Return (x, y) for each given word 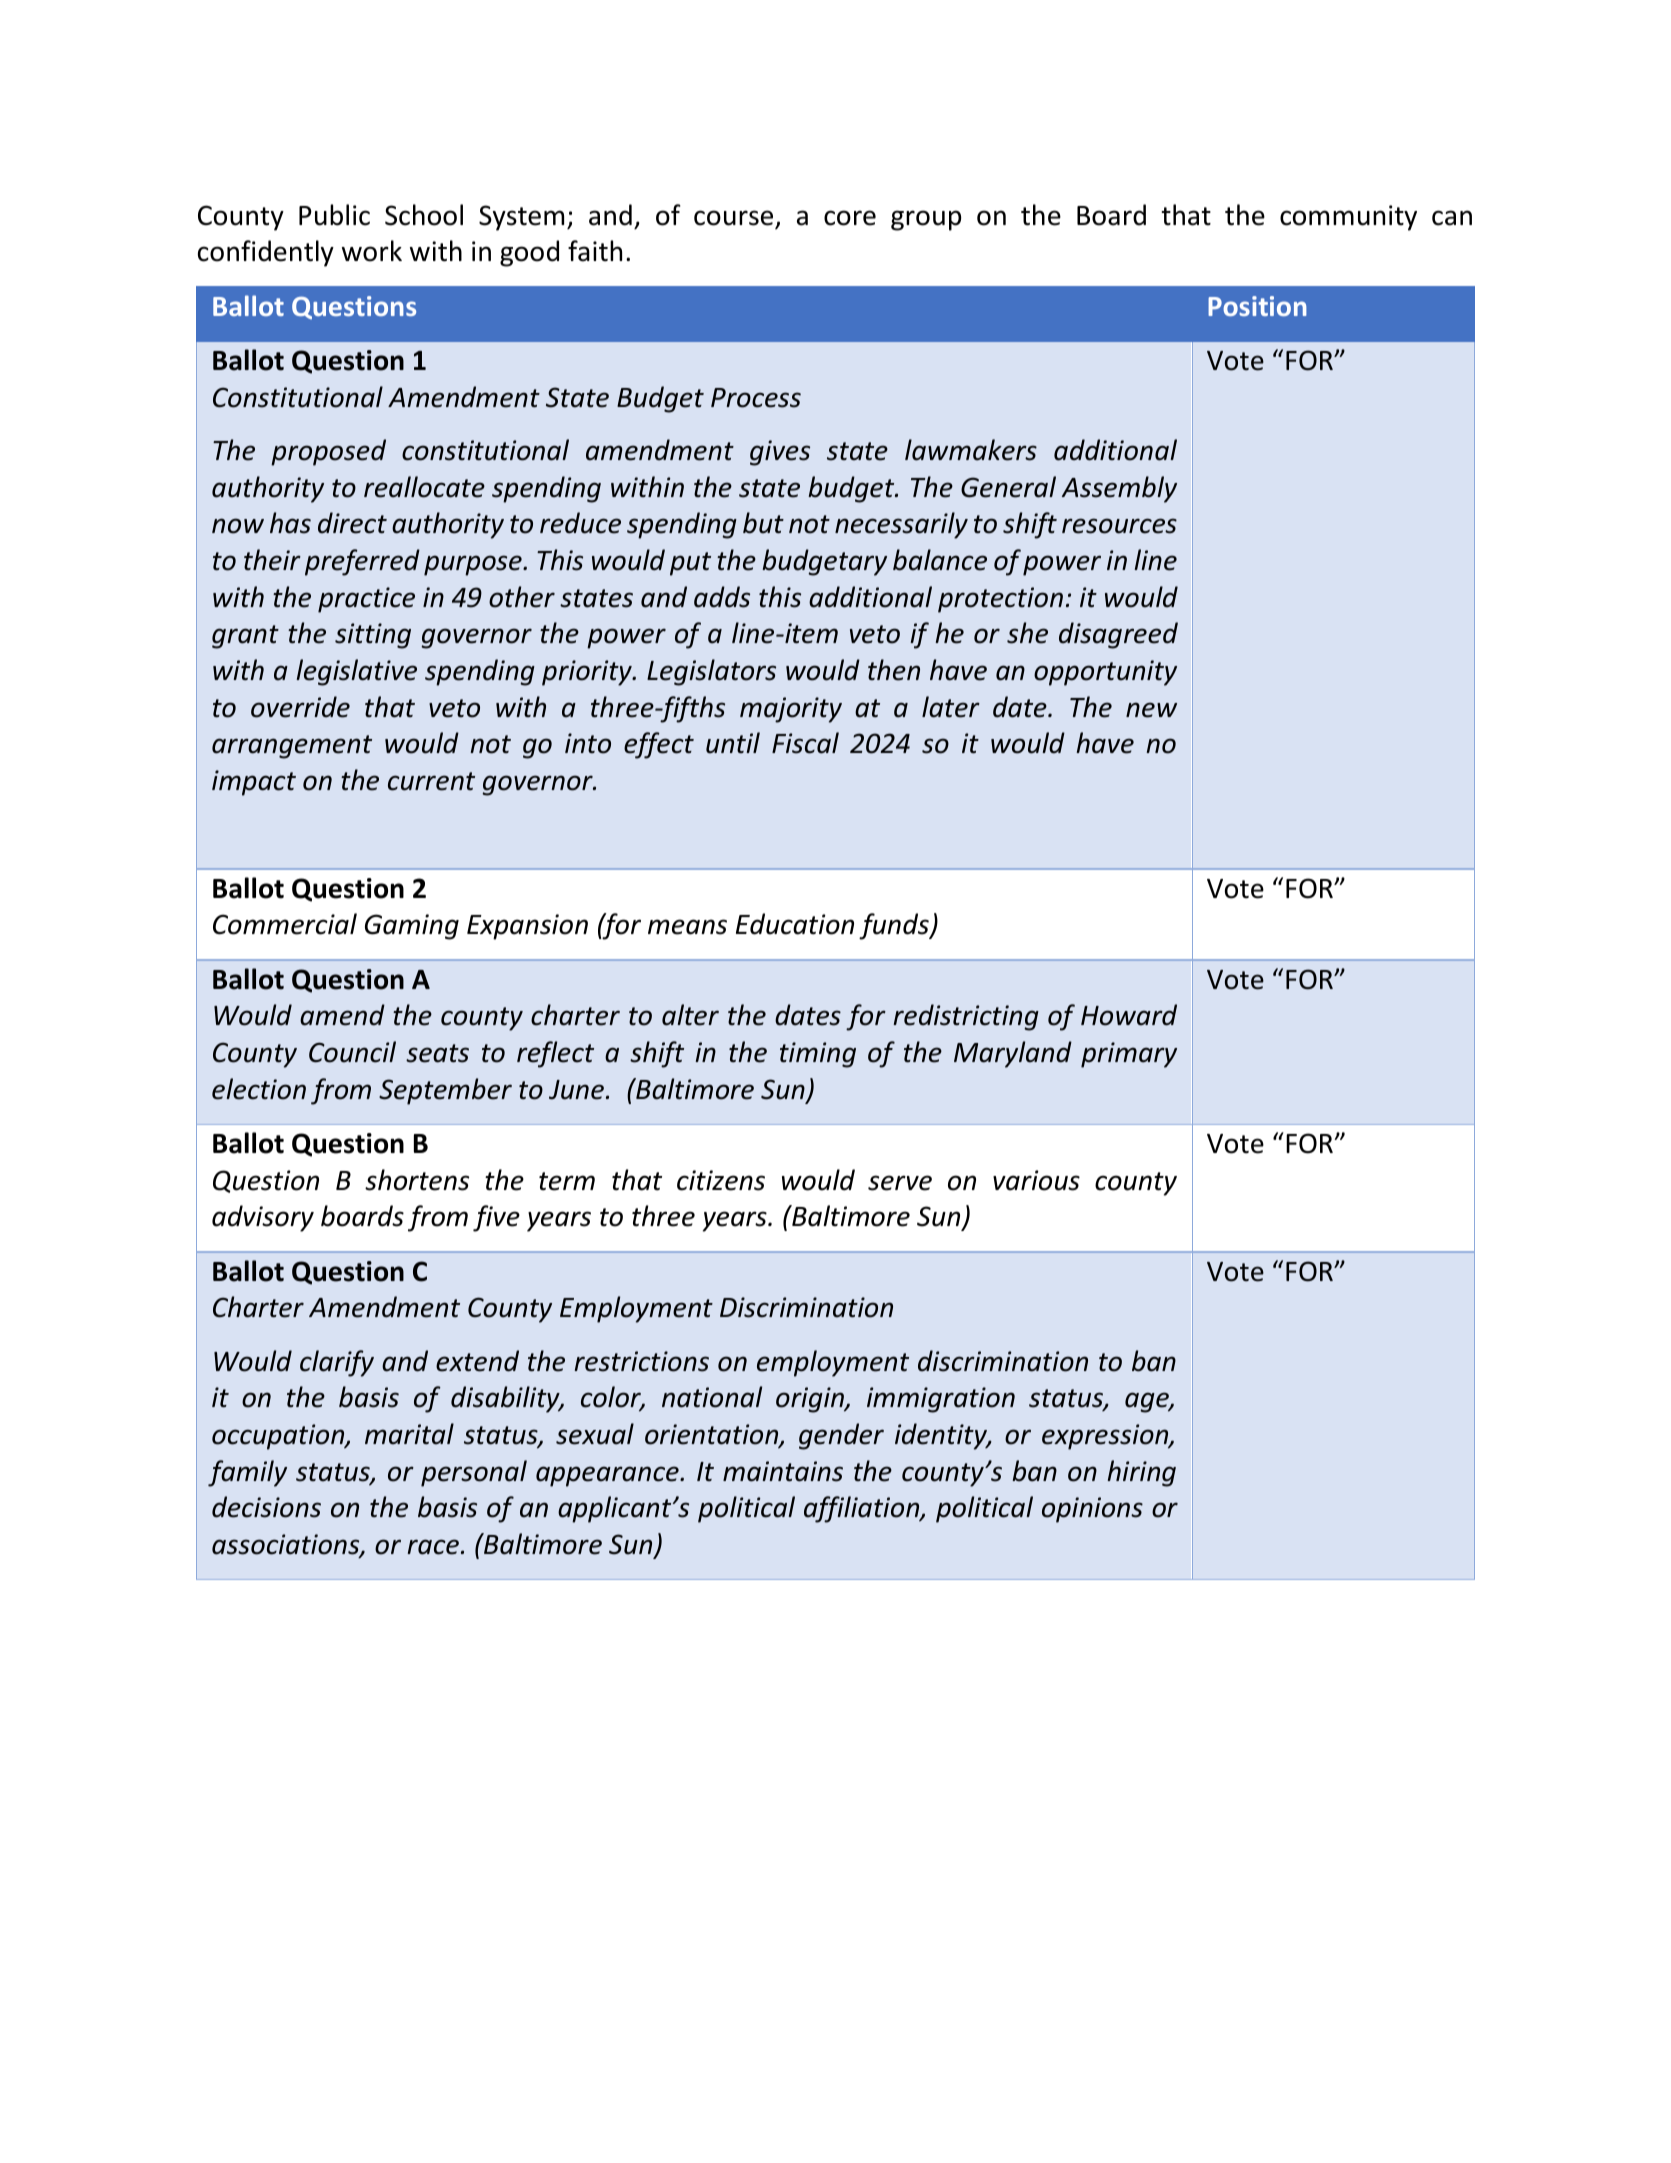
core (850, 218)
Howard (1129, 1015)
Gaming (412, 927)
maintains (783, 1471)
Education (795, 924)
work (372, 251)
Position (1257, 306)
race (433, 1547)
